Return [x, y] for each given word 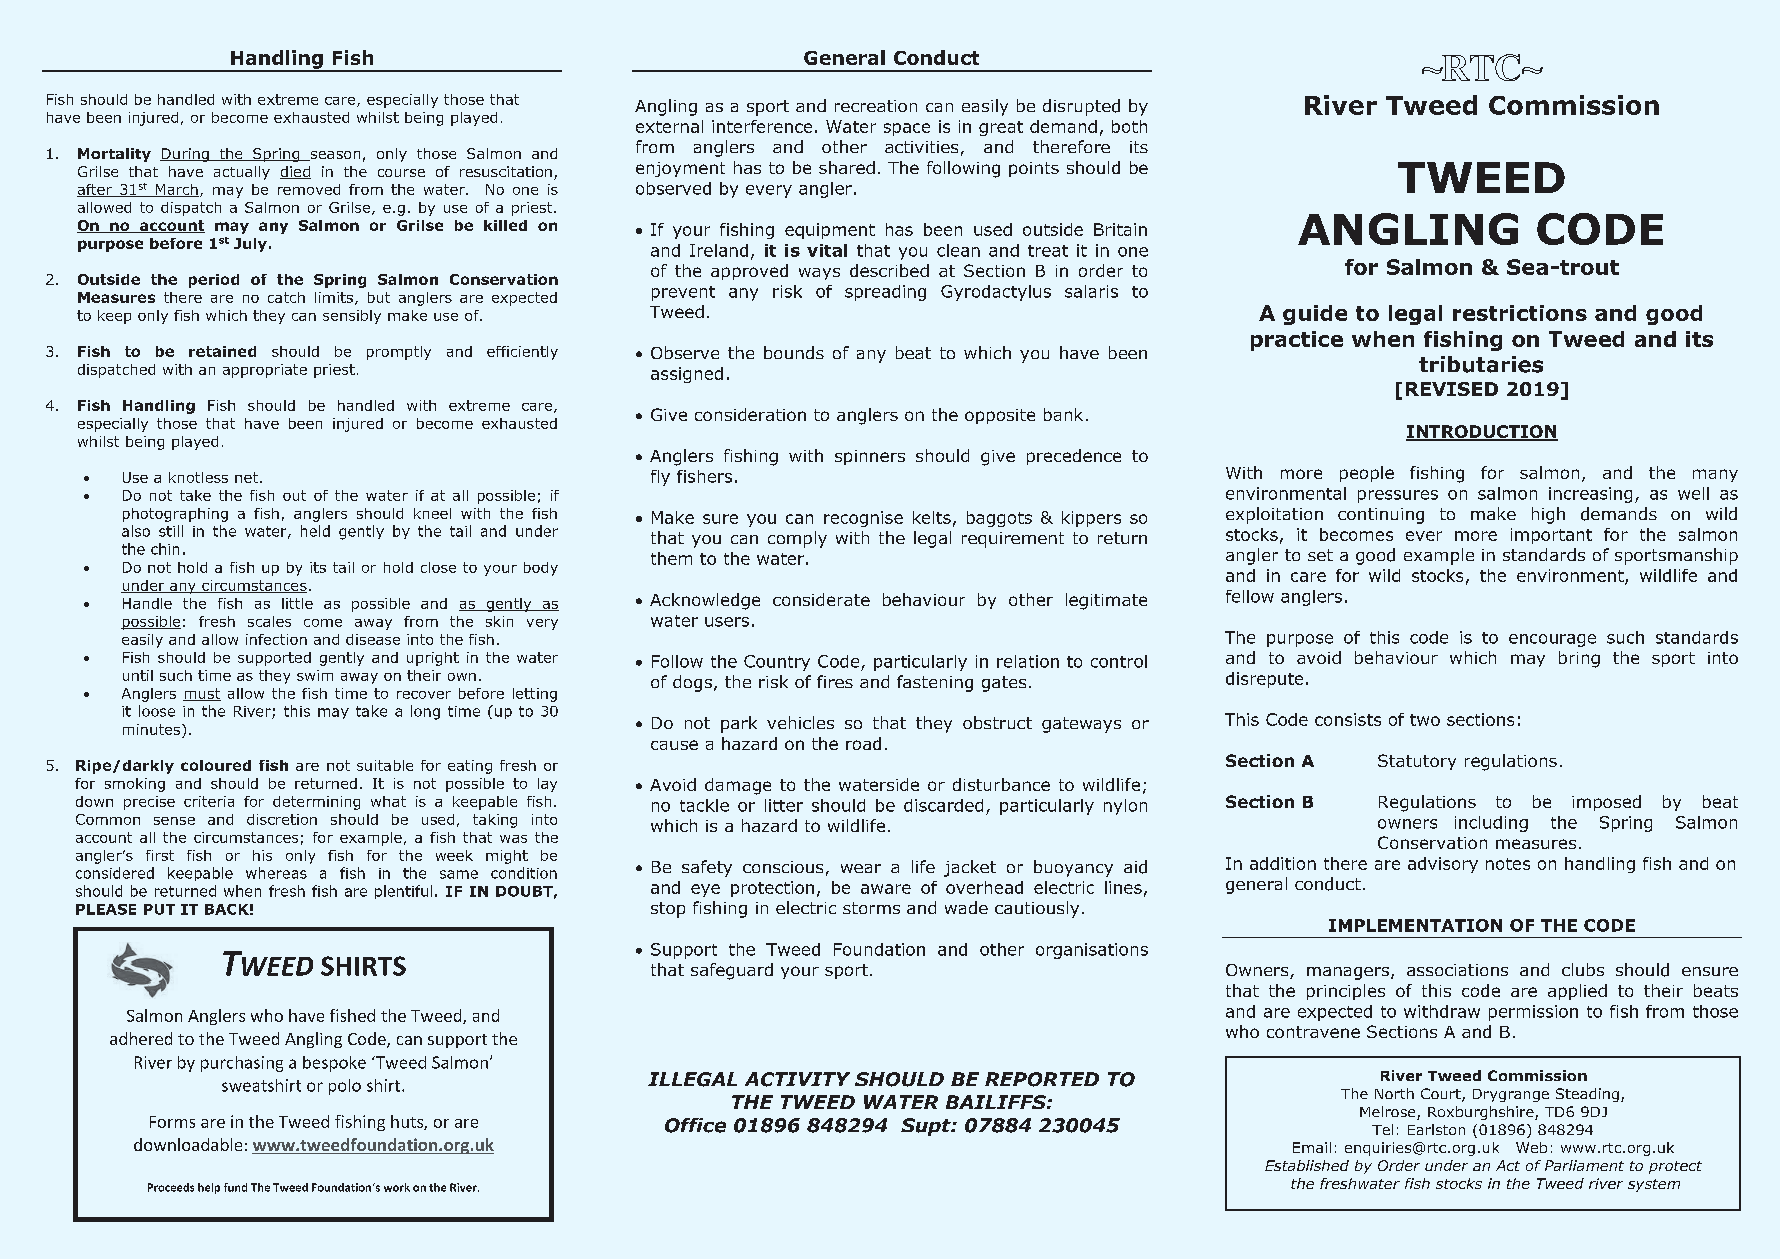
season [334, 156]
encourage [1552, 640]
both [1129, 126]
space [907, 129]
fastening [935, 683]
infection [276, 639]
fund [235, 1187]
